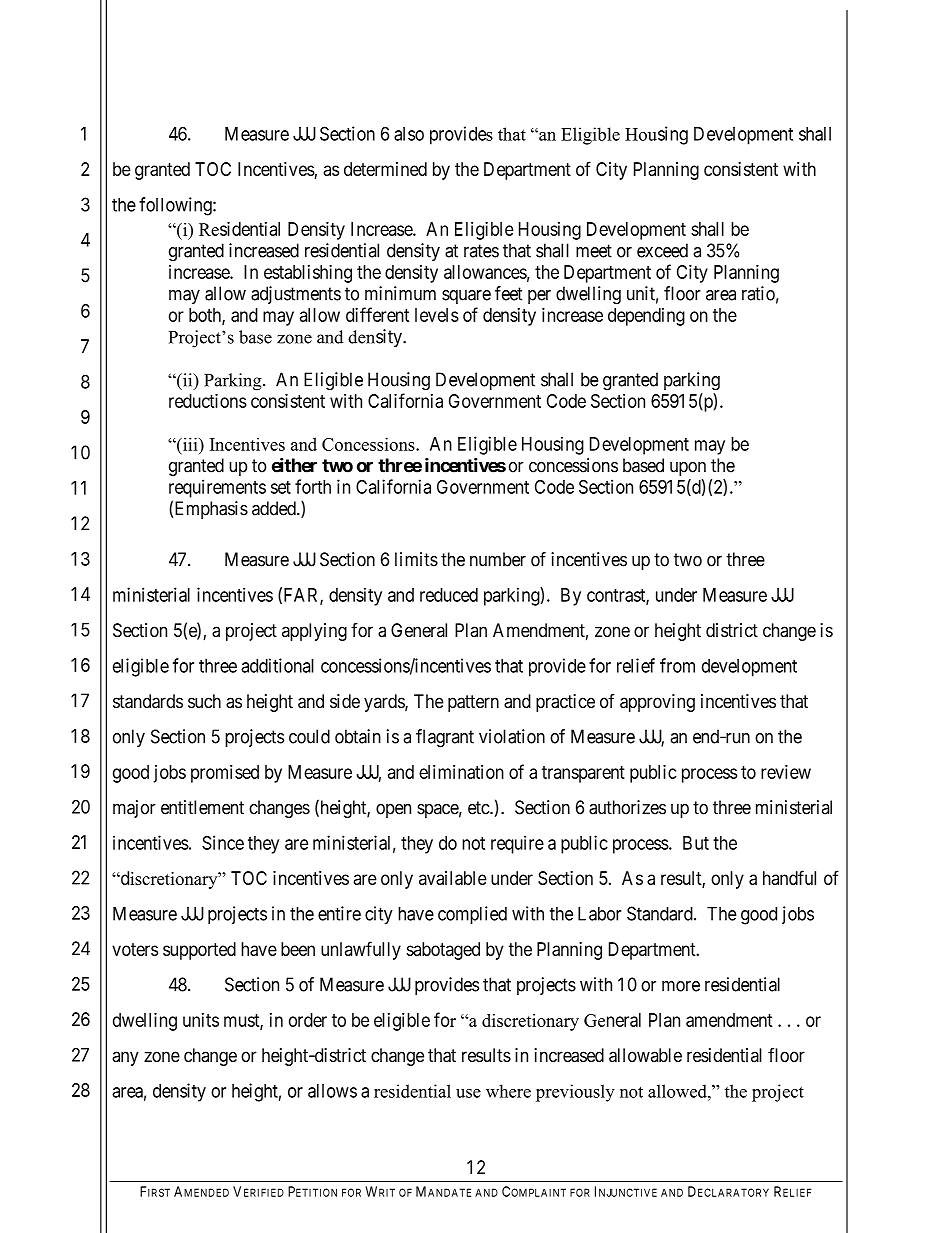  I want to click on from, so click(677, 665).
